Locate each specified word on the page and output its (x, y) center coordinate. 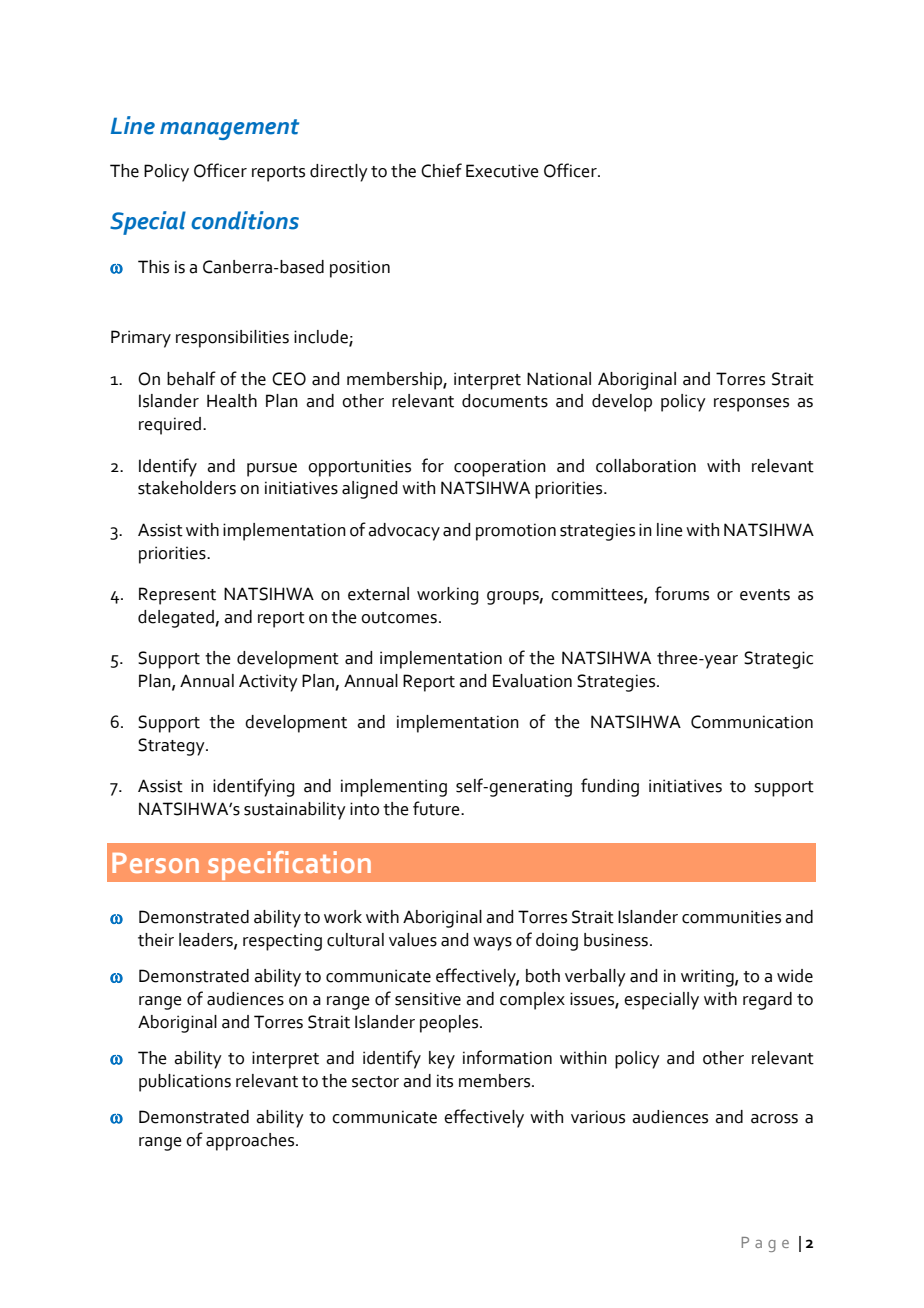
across (774, 1119)
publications (185, 1083)
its (445, 1081)
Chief (441, 170)
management (229, 129)
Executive (502, 171)
